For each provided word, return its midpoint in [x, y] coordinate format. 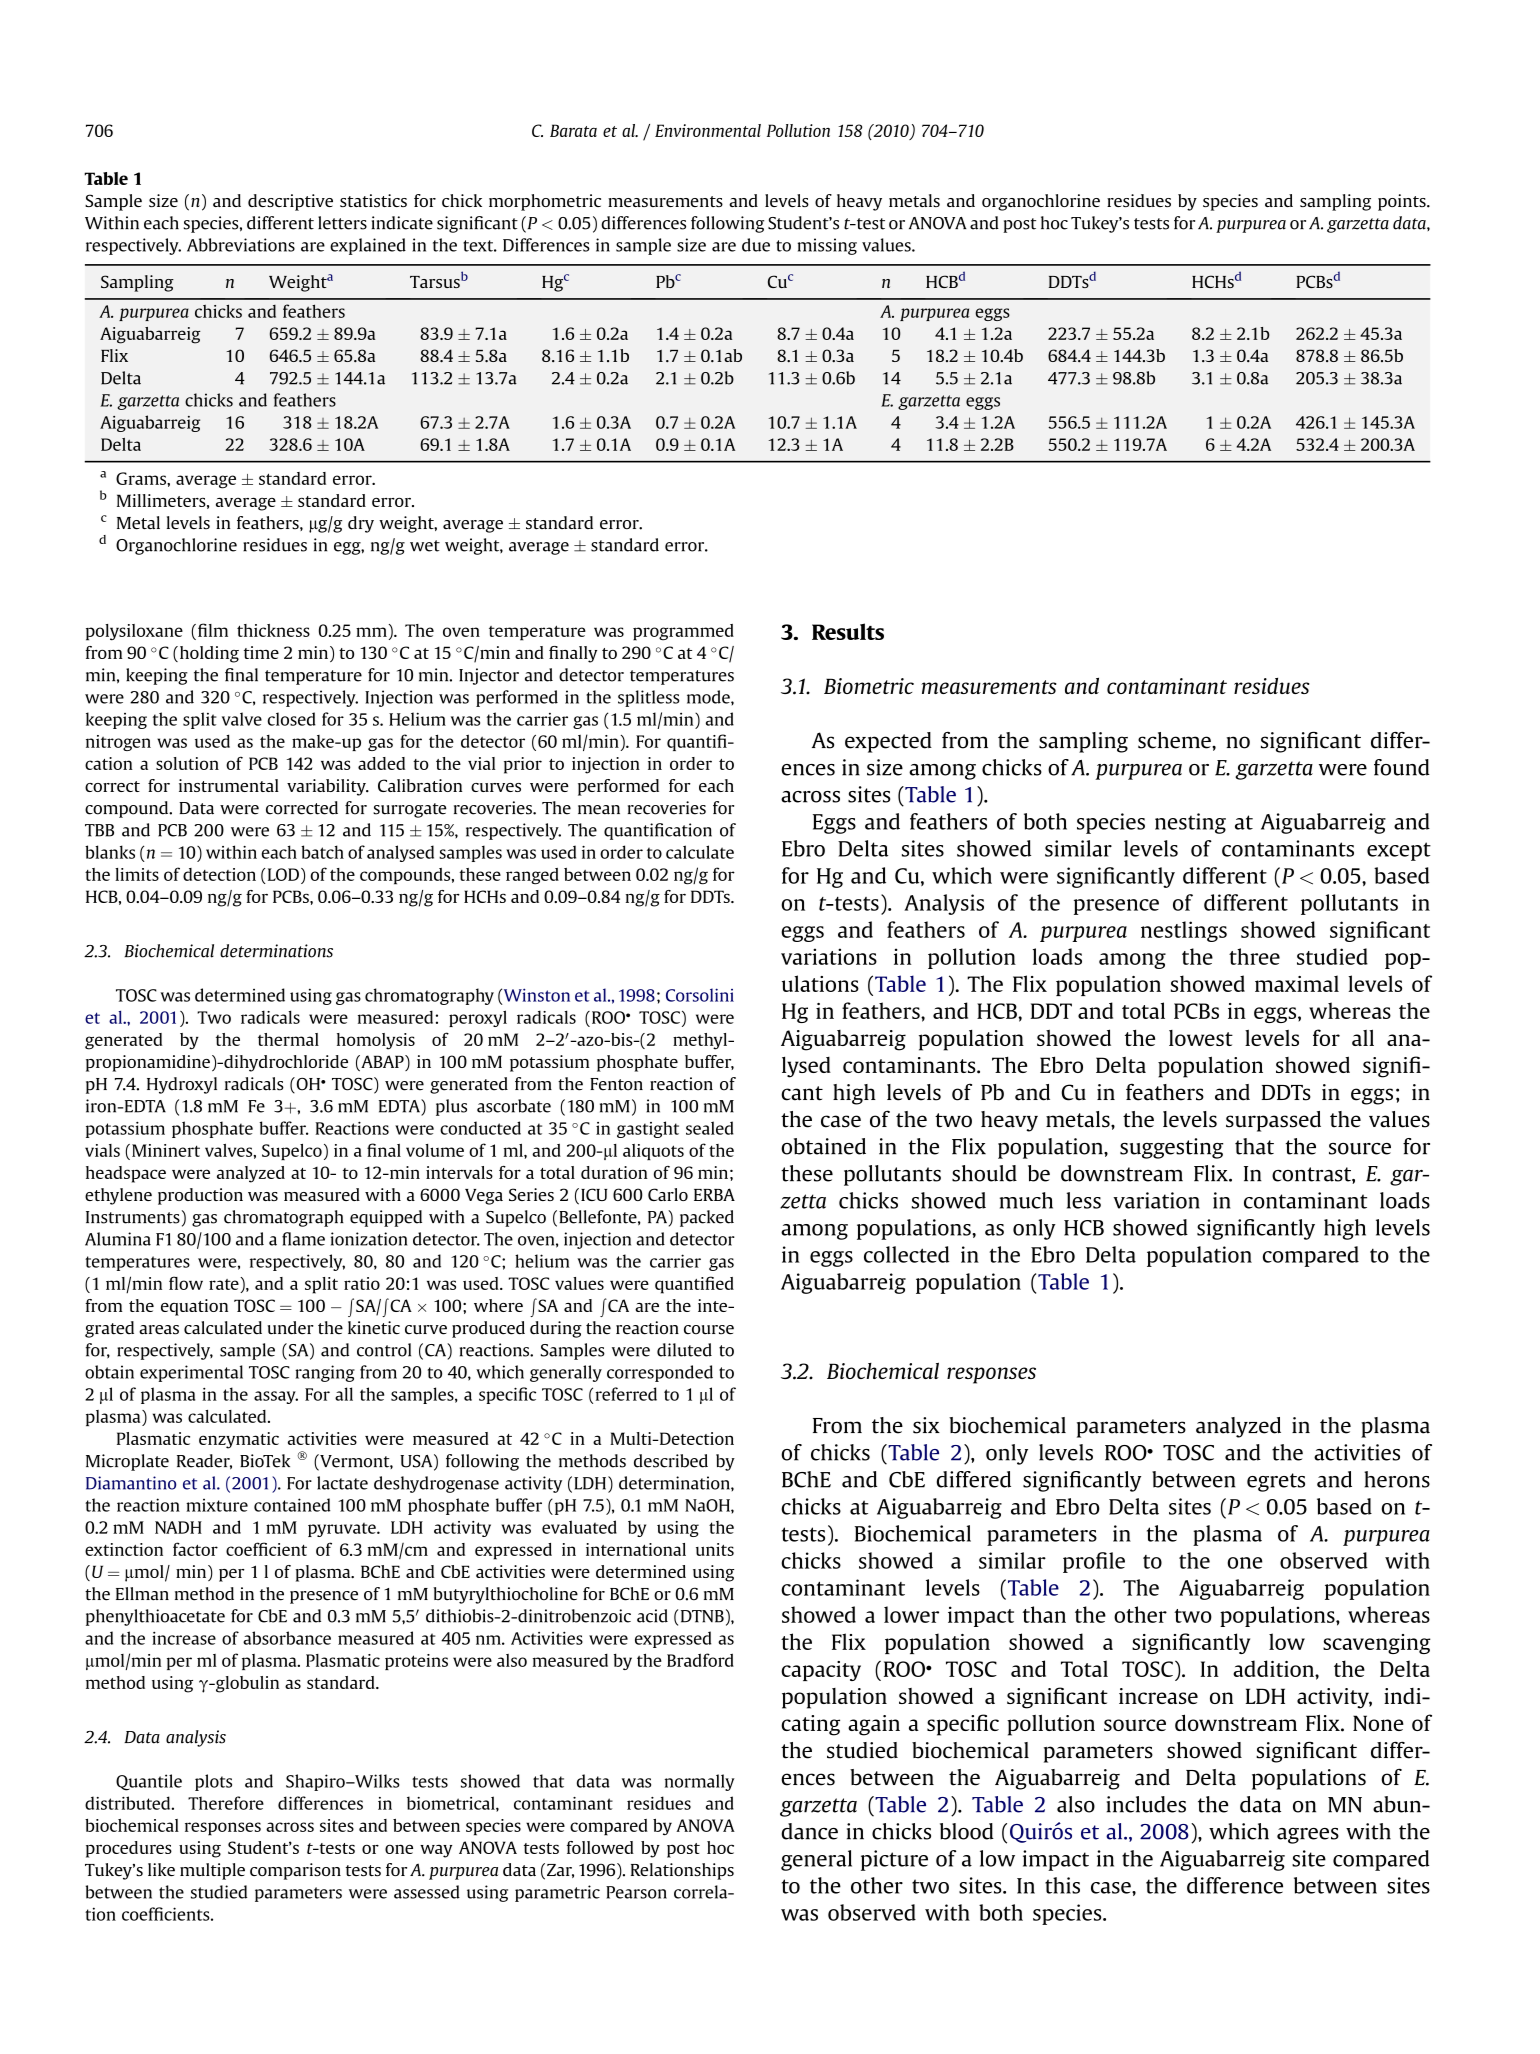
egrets [1276, 1482]
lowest [1201, 1038]
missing [827, 246]
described [671, 1461]
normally [700, 1782]
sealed [710, 1128]
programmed [683, 632]
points [1403, 202]
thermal [288, 1039]
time [261, 652]
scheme [1175, 740]
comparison [295, 1871]
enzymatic [239, 1440]
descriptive [290, 202]
